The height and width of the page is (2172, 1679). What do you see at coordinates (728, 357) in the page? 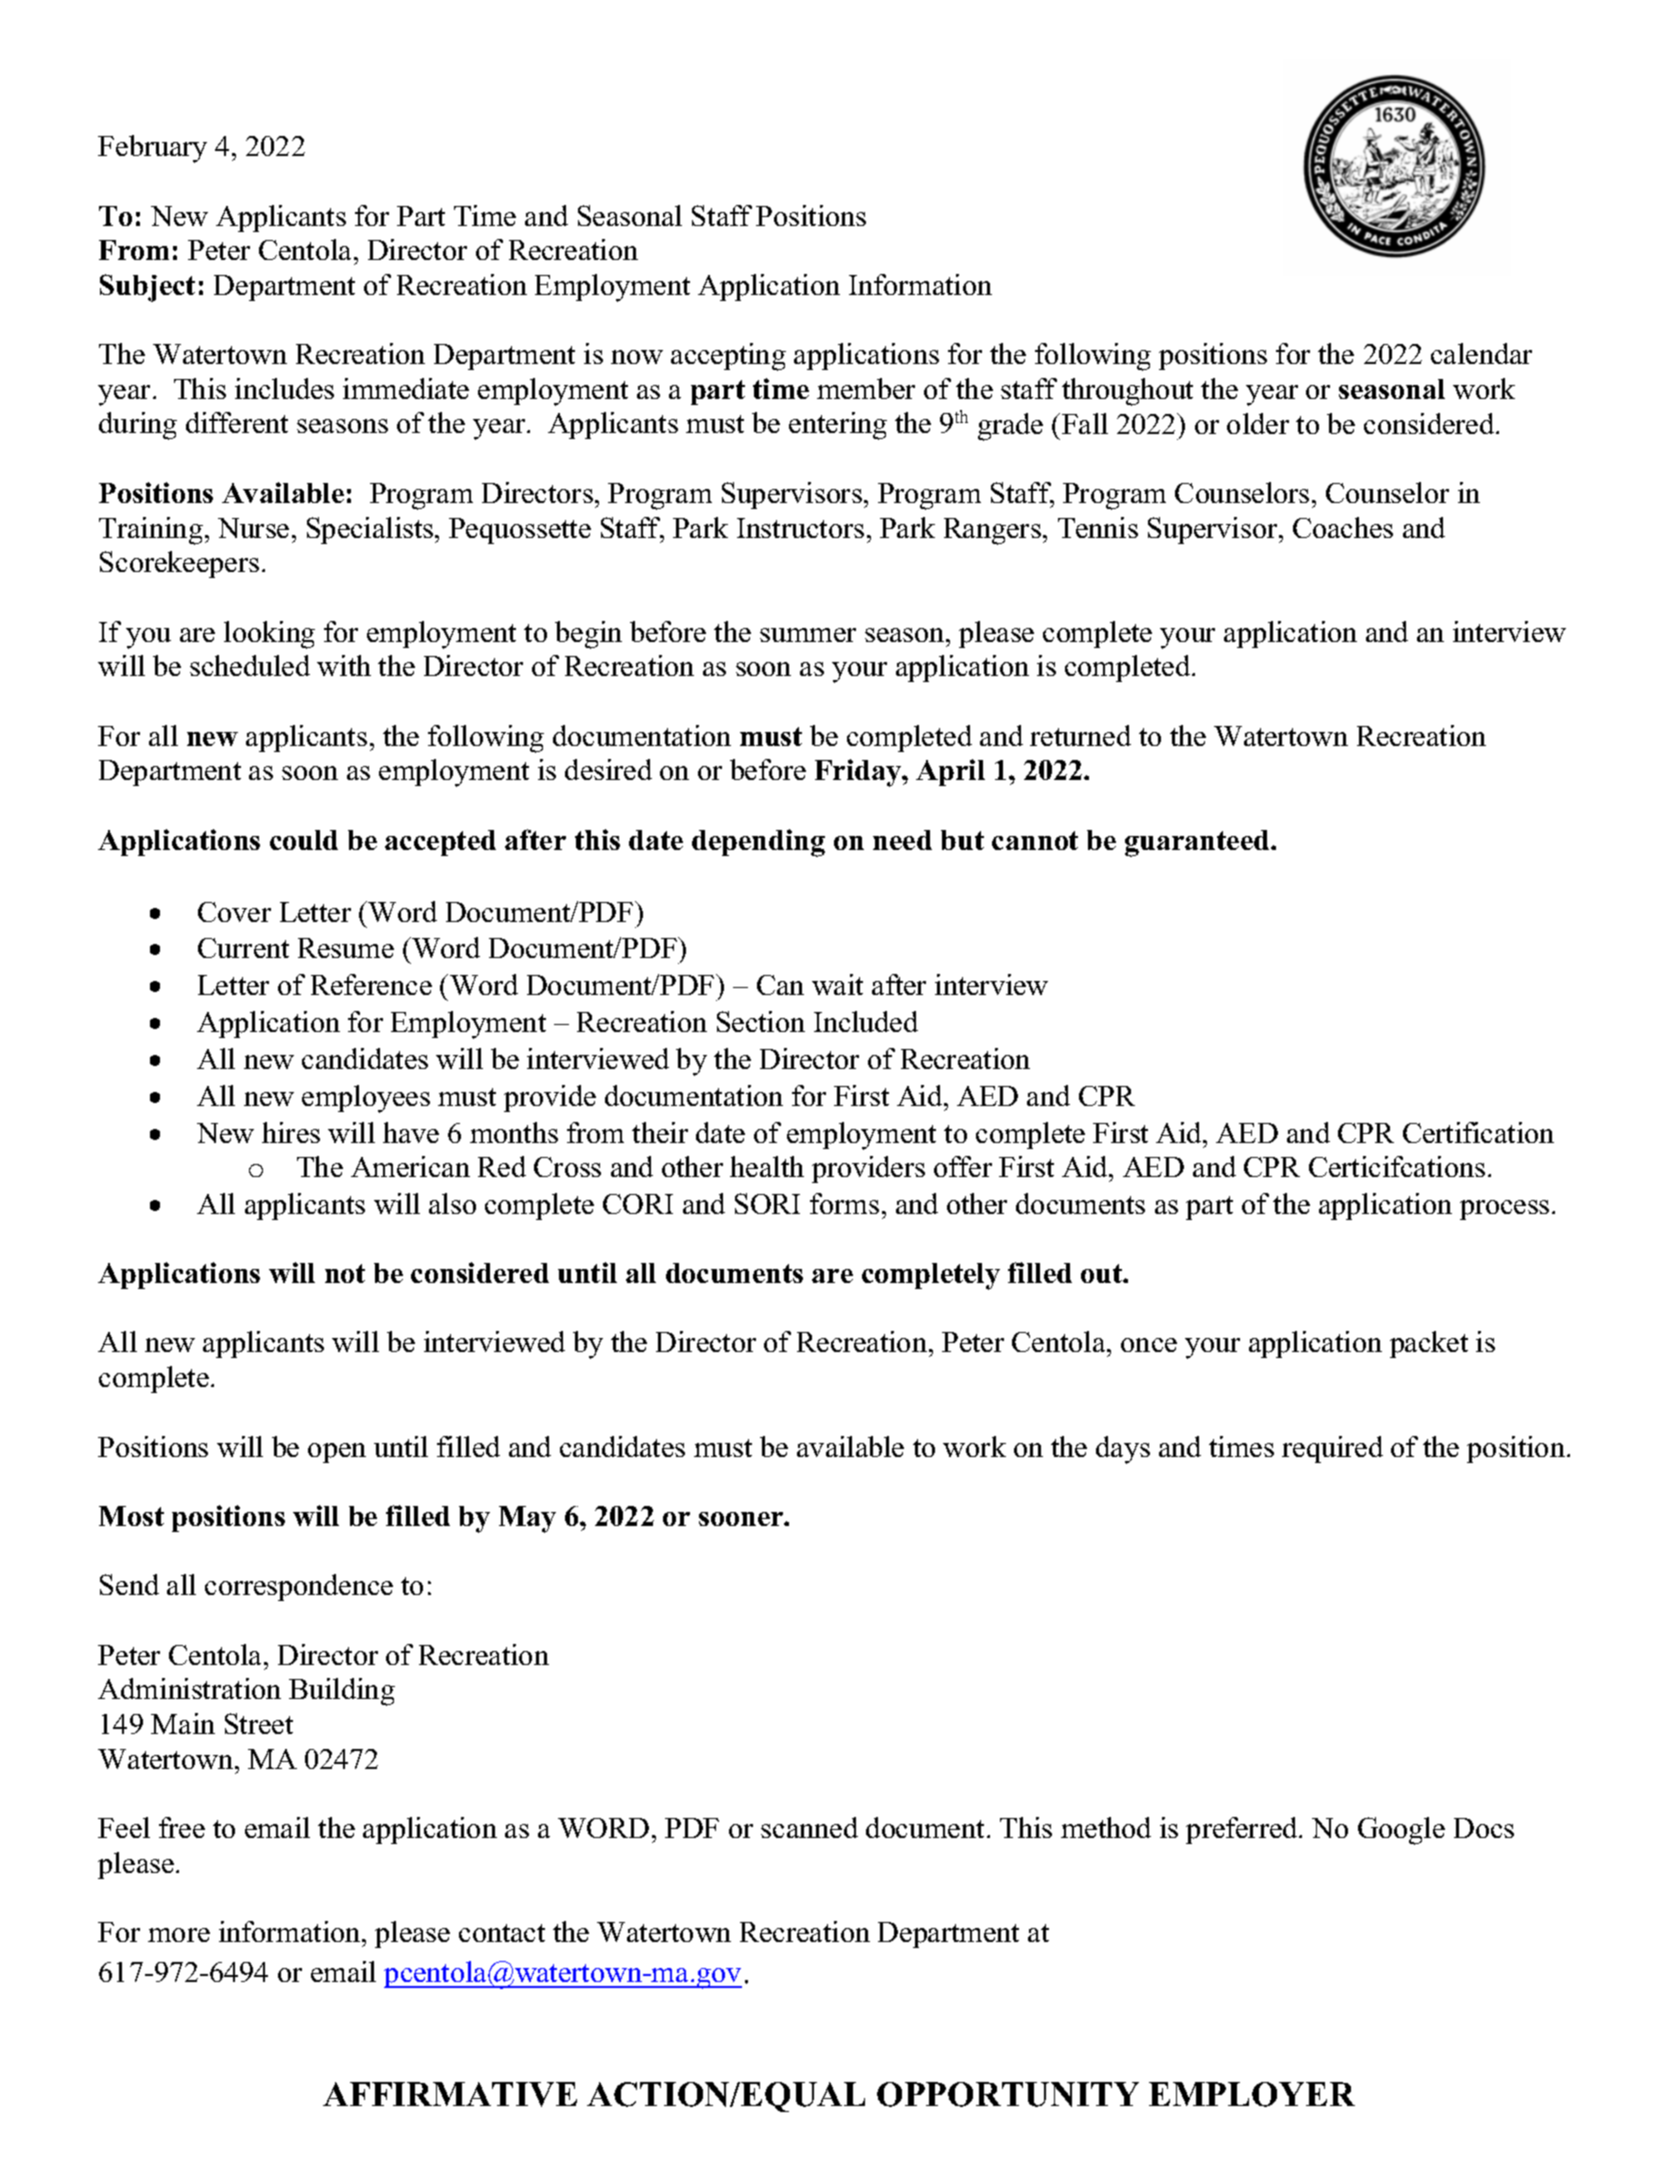
I see `accepting` at bounding box center [728, 357].
